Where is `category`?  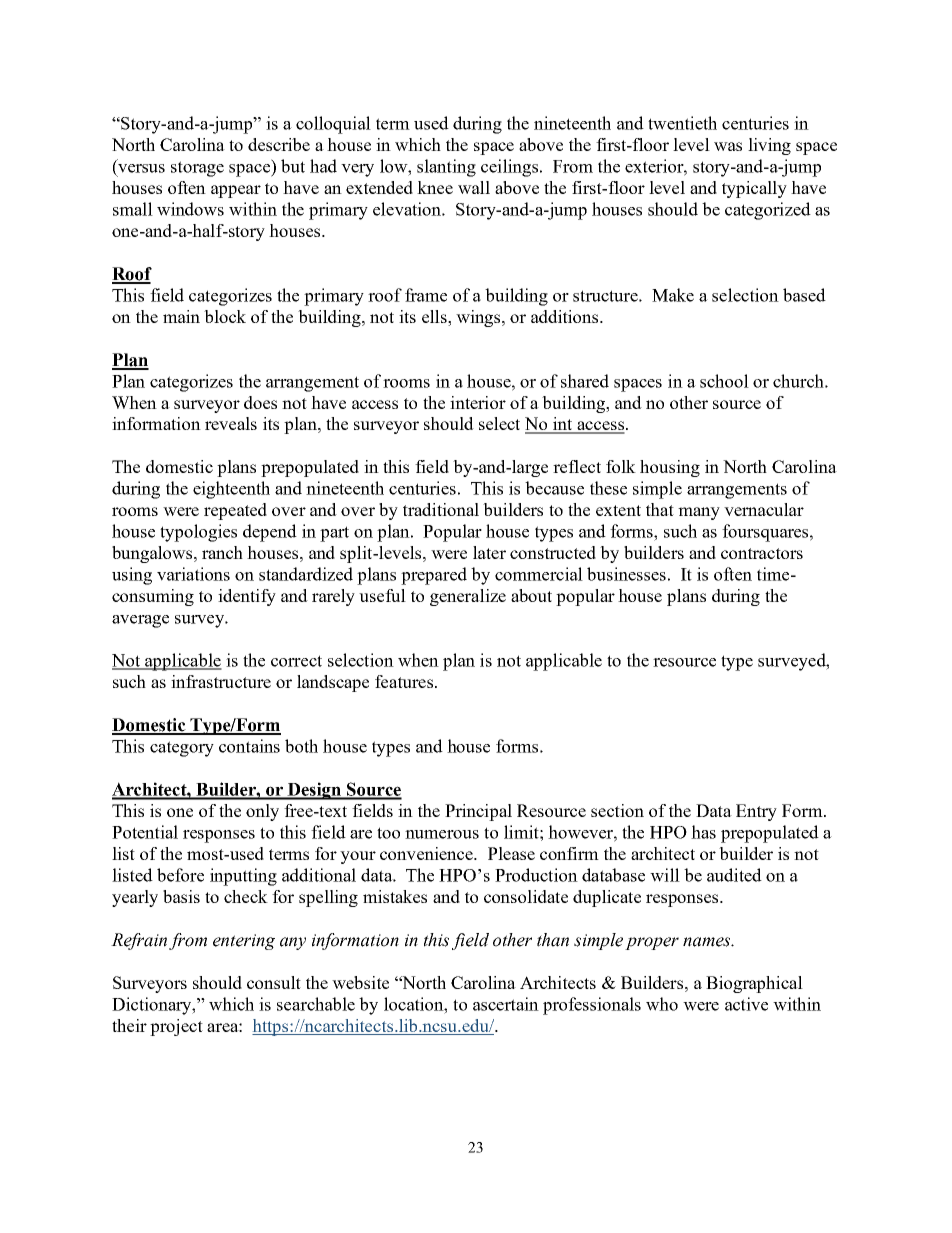
category is located at coordinates (182, 749).
